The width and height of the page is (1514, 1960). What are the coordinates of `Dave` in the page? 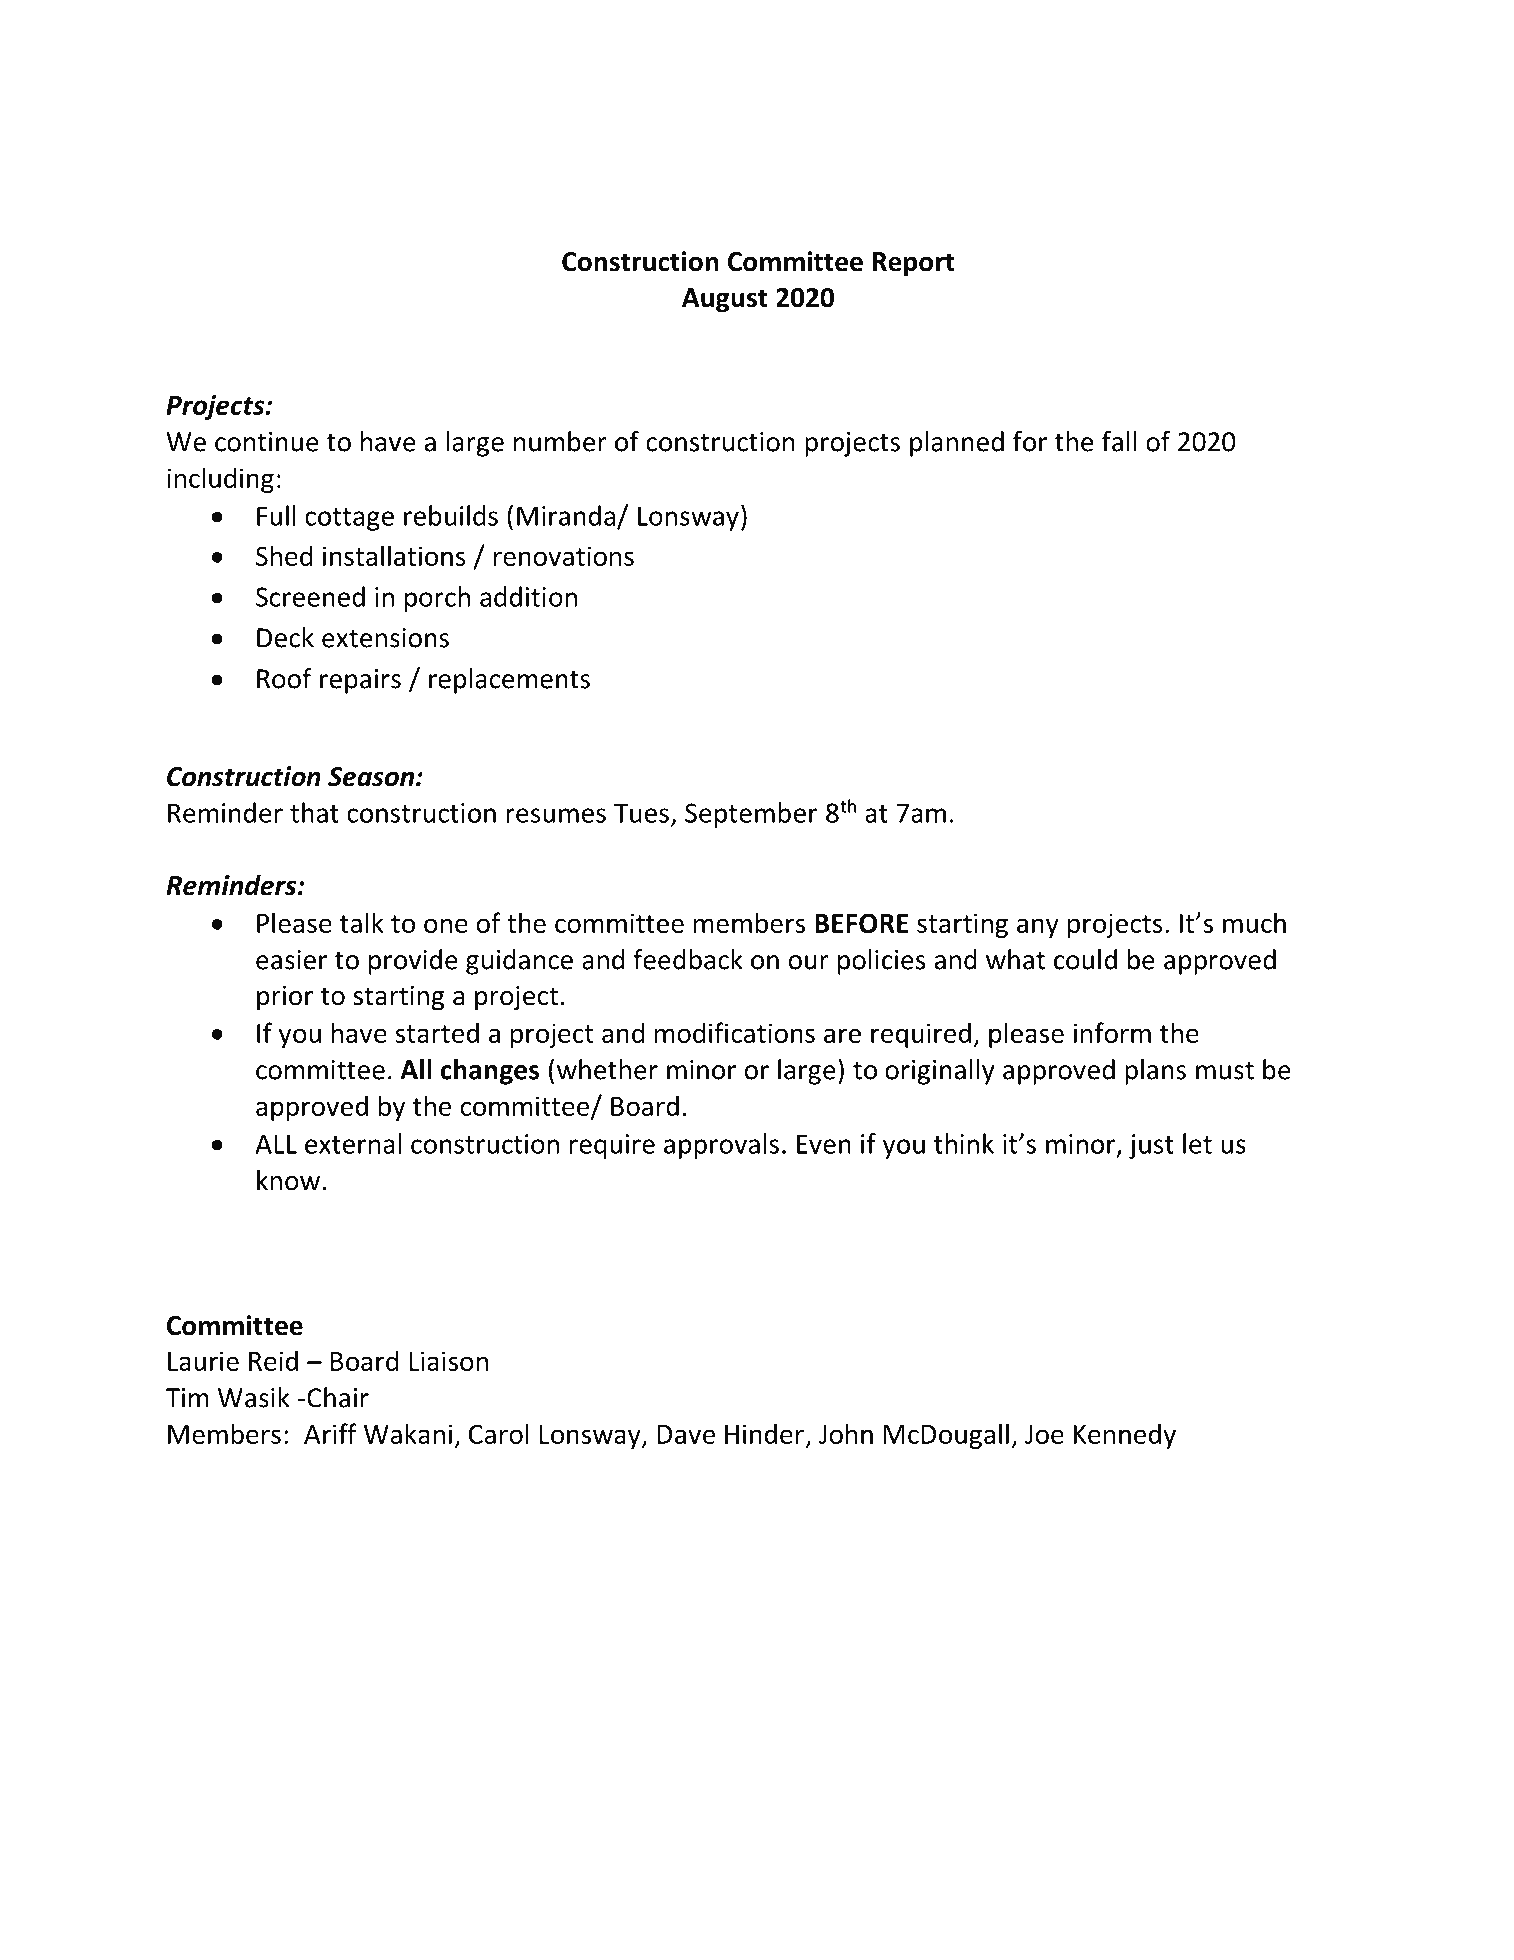 It's located at (686, 1434).
